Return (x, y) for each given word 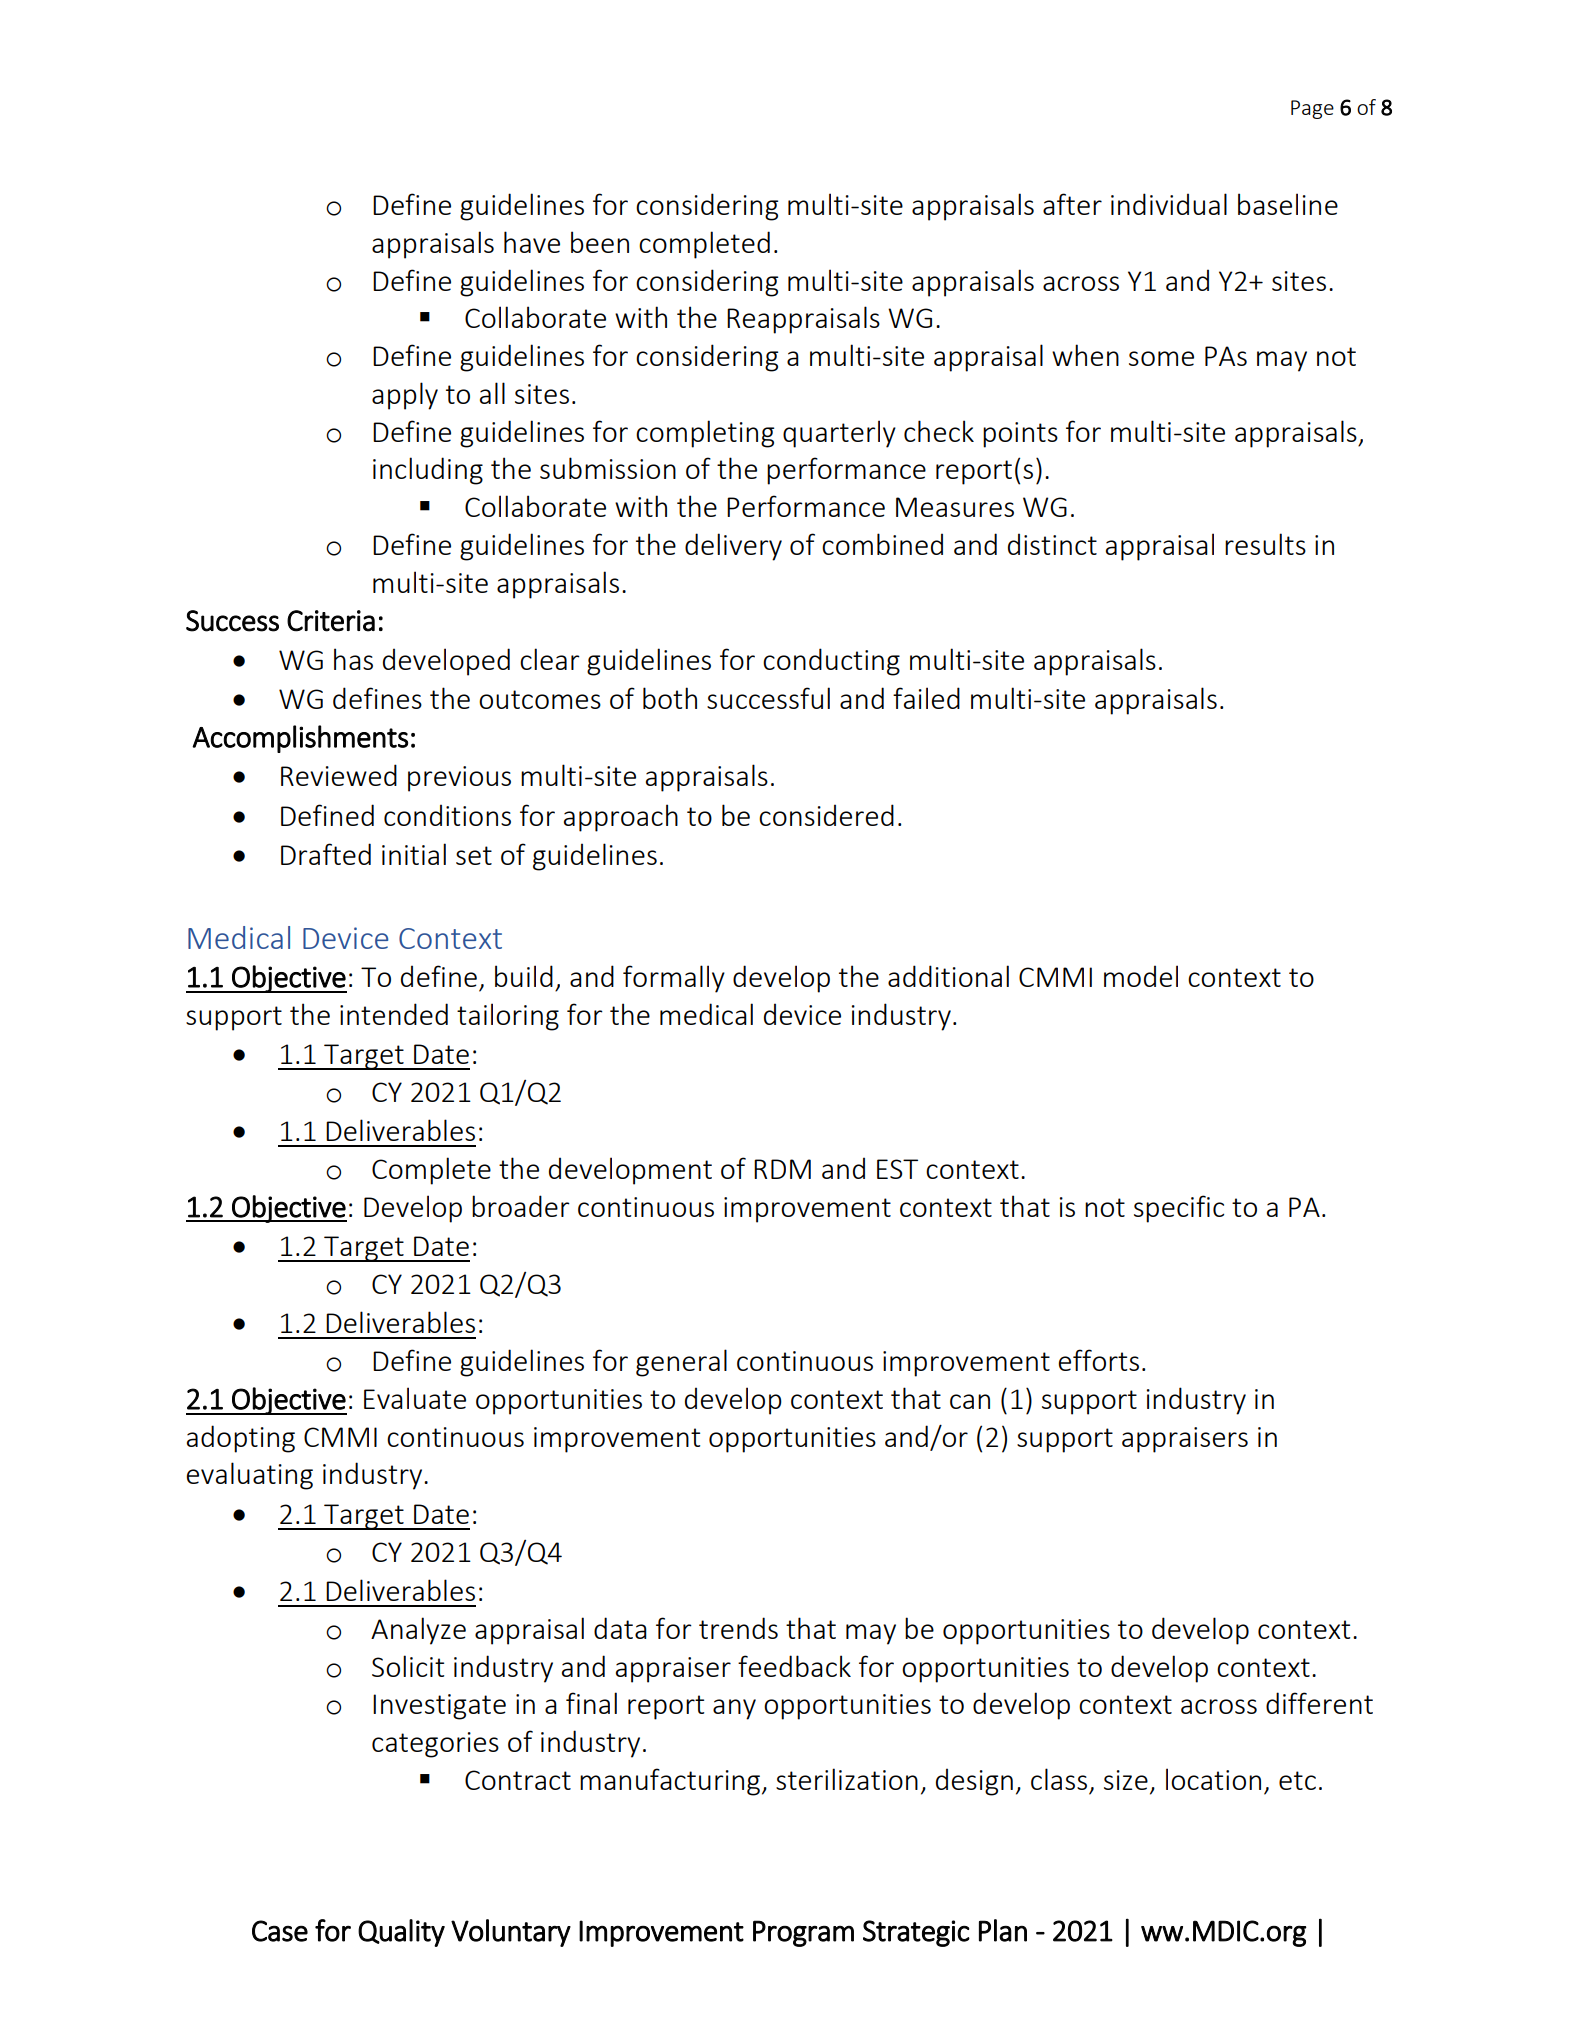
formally (674, 979)
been (600, 242)
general (681, 1363)
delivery (733, 547)
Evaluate (415, 1398)
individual (1169, 204)
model (1141, 976)
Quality (401, 1933)
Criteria (331, 621)
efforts (1098, 1360)
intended (394, 1014)
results (1265, 544)
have (532, 242)
